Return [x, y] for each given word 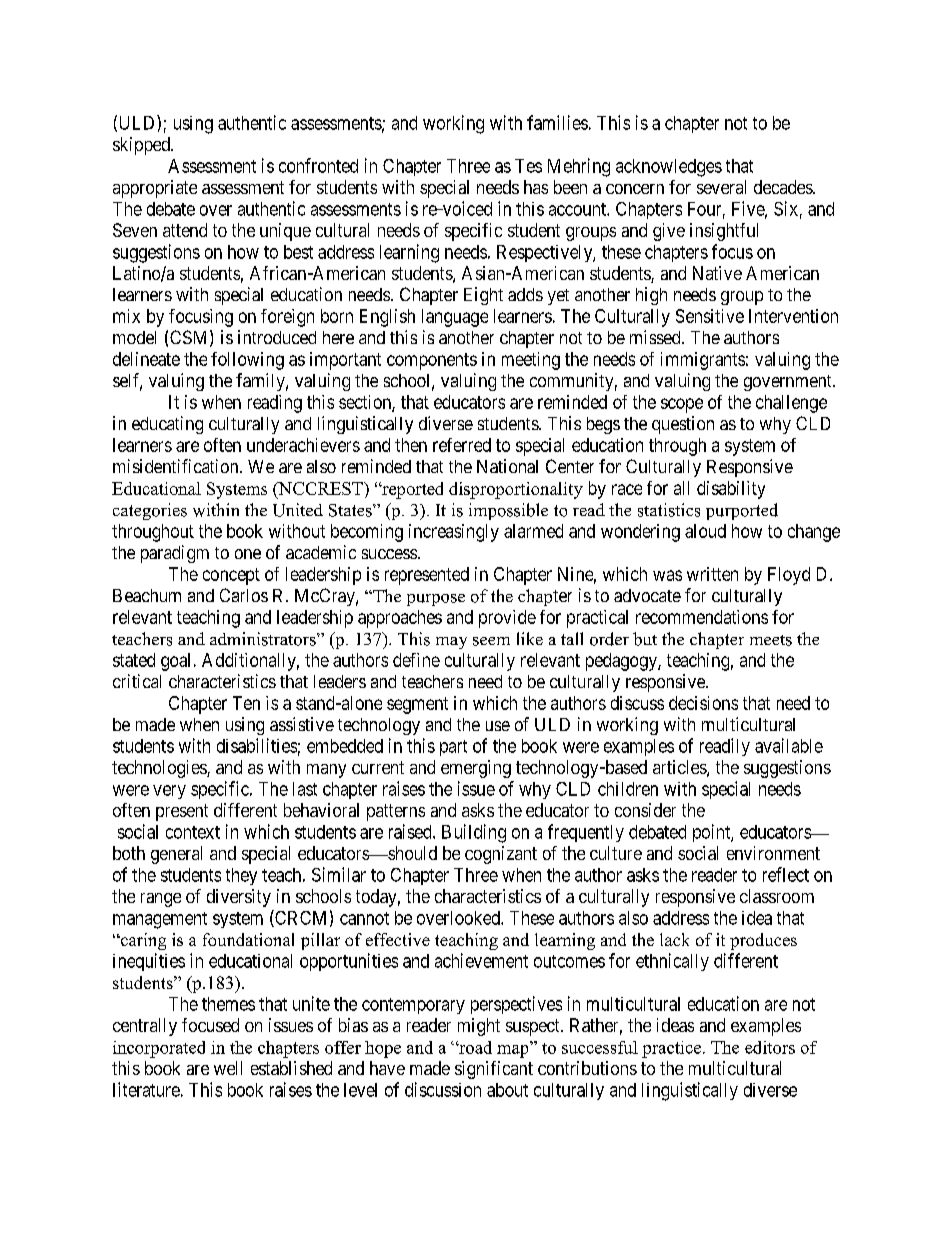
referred [462, 445]
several [721, 187]
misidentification [177, 466]
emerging [476, 769]
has [536, 187]
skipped [142, 146]
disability [731, 490]
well [228, 1068]
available [789, 745]
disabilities [257, 745]
